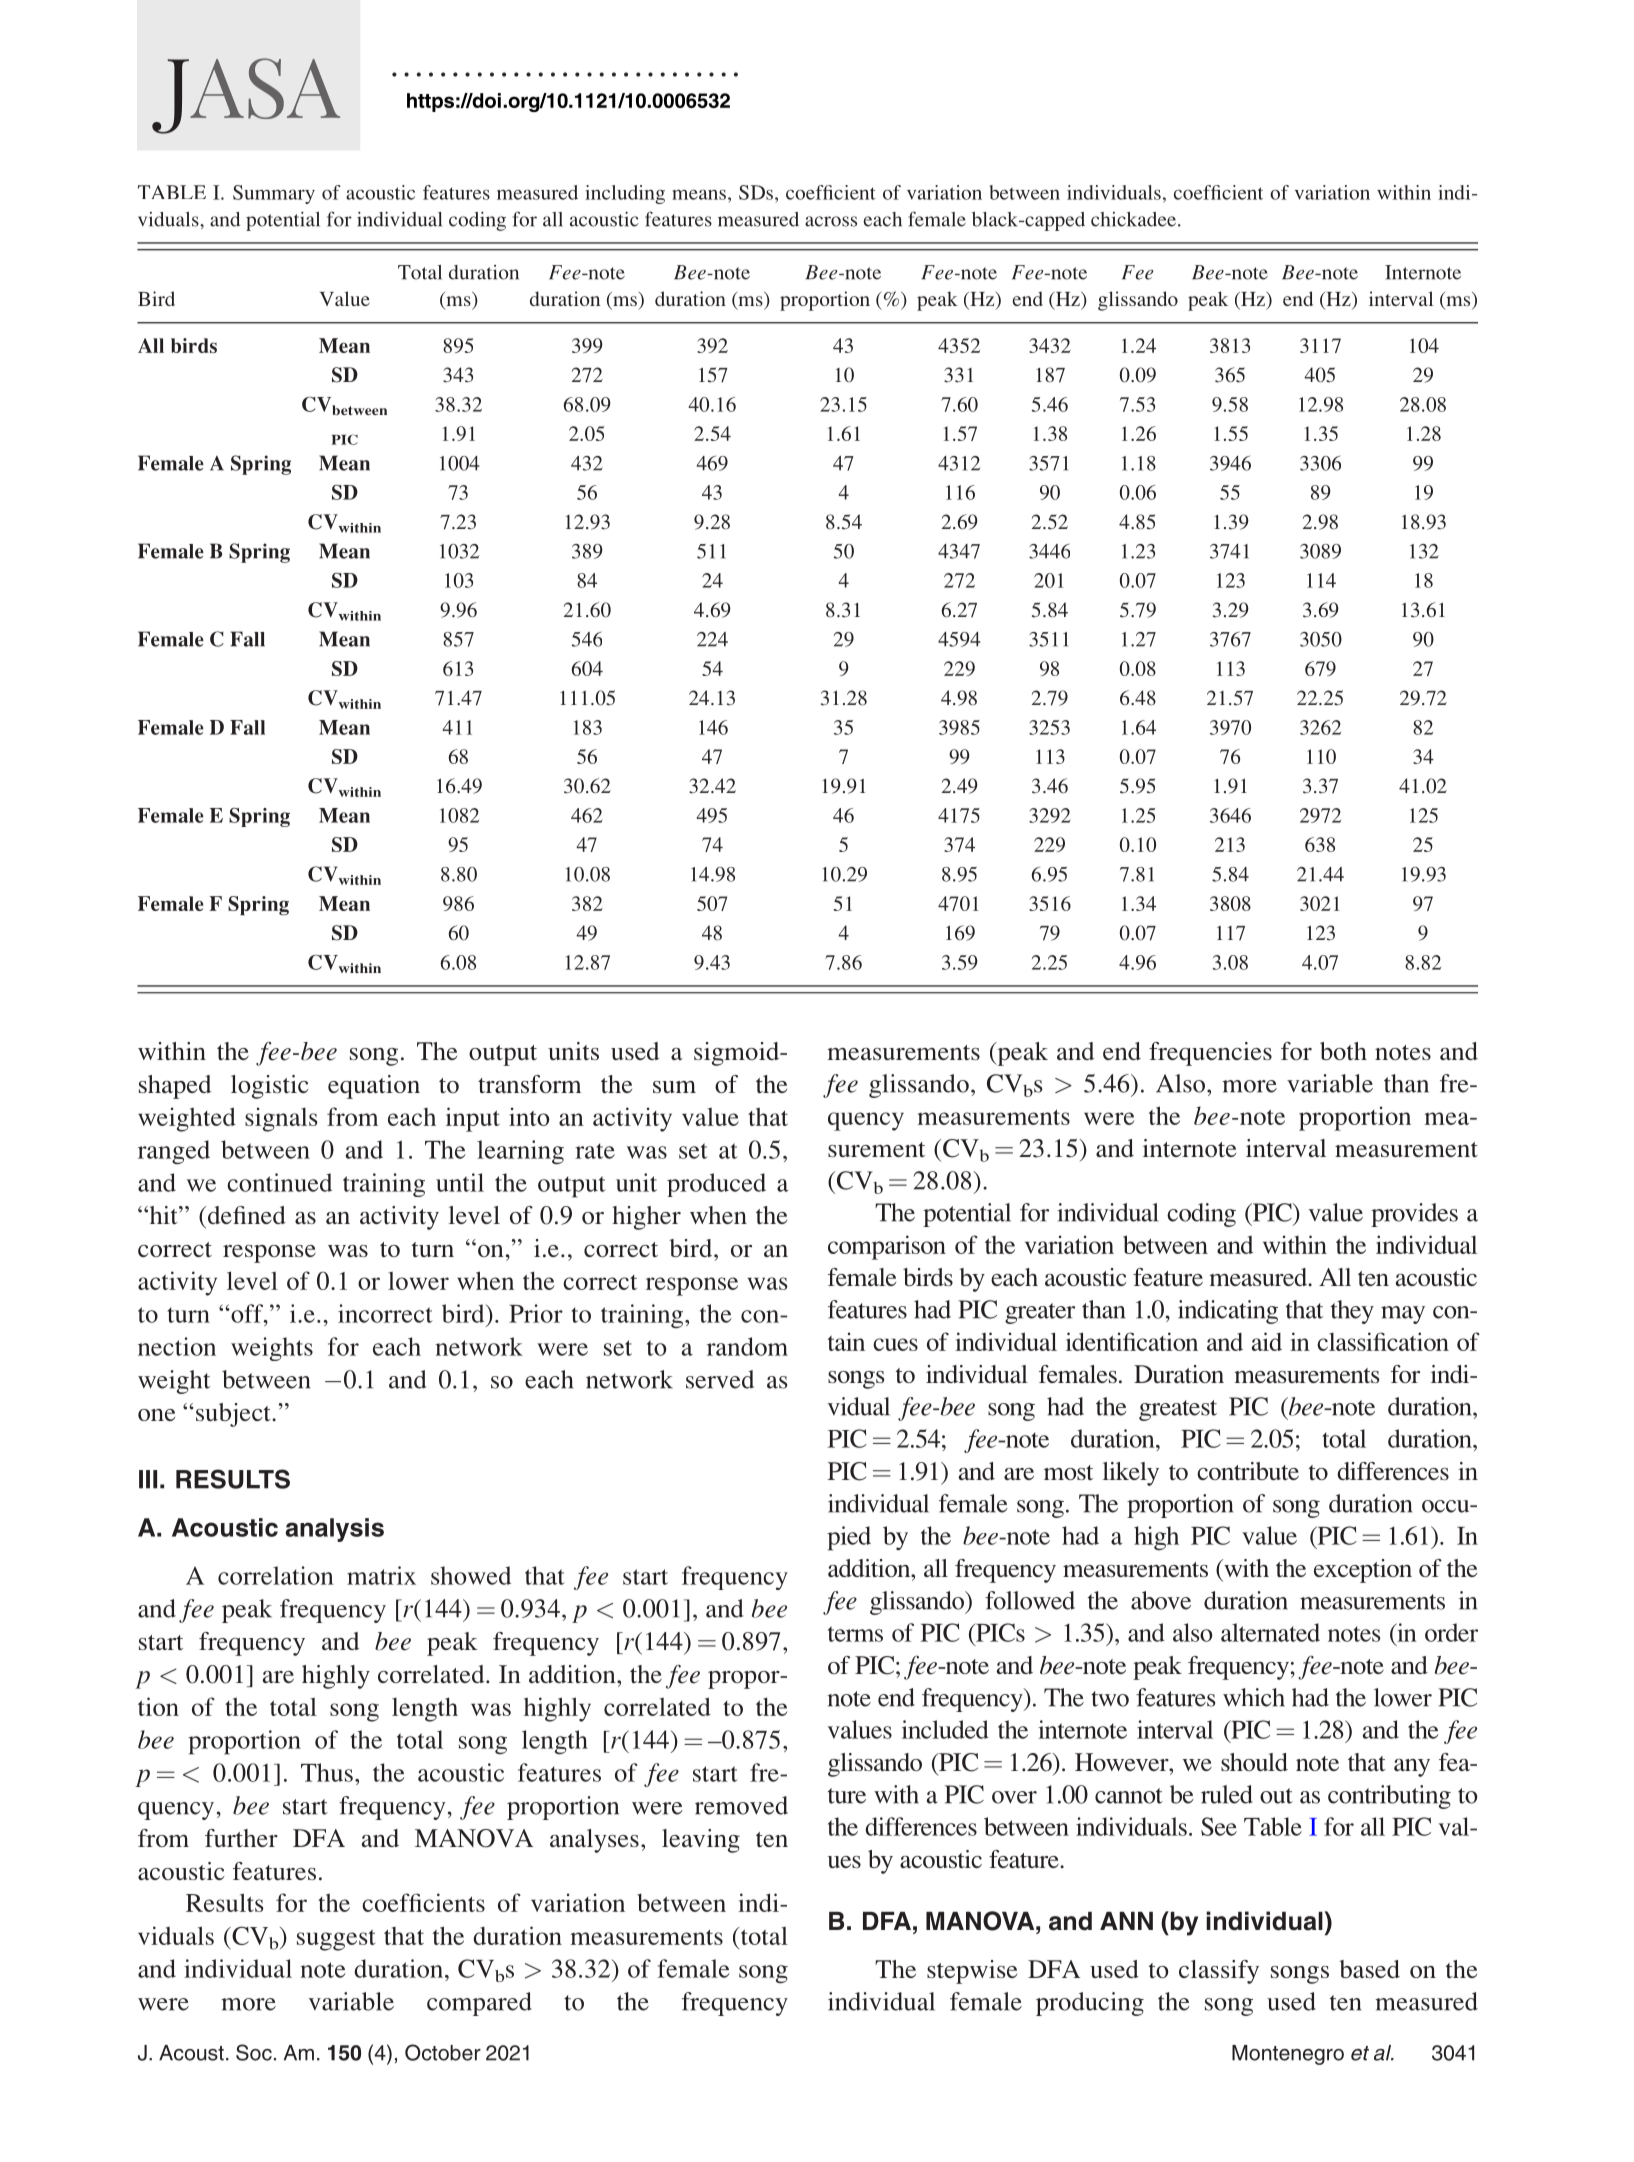 The image size is (1634, 2162). What do you see at coordinates (747, 1346) in the document?
I see `random` at bounding box center [747, 1346].
